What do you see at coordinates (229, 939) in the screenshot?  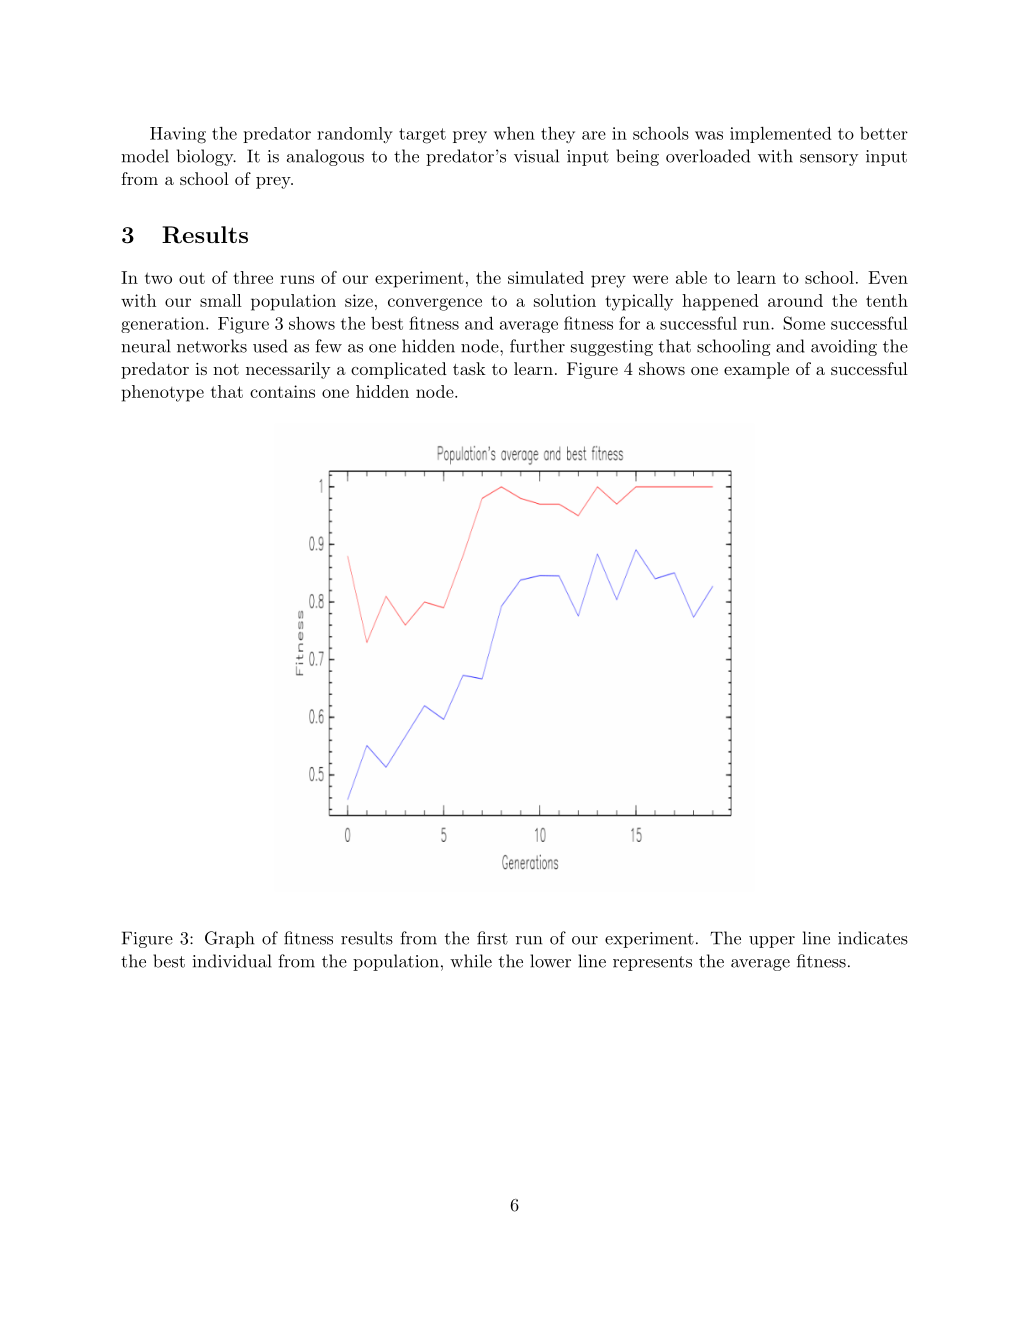 I see `Graph` at bounding box center [229, 939].
